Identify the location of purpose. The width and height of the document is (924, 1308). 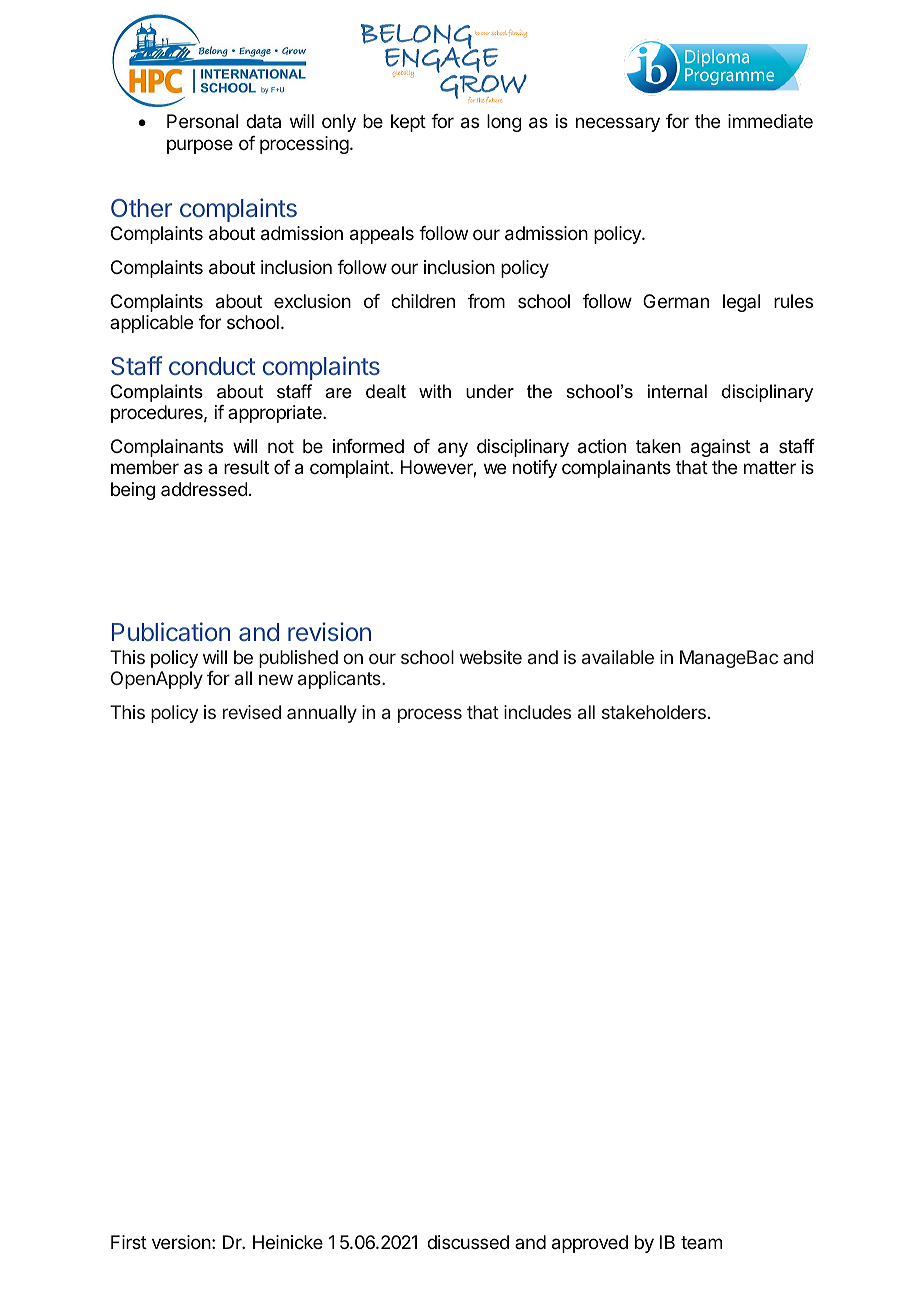
(200, 146).
